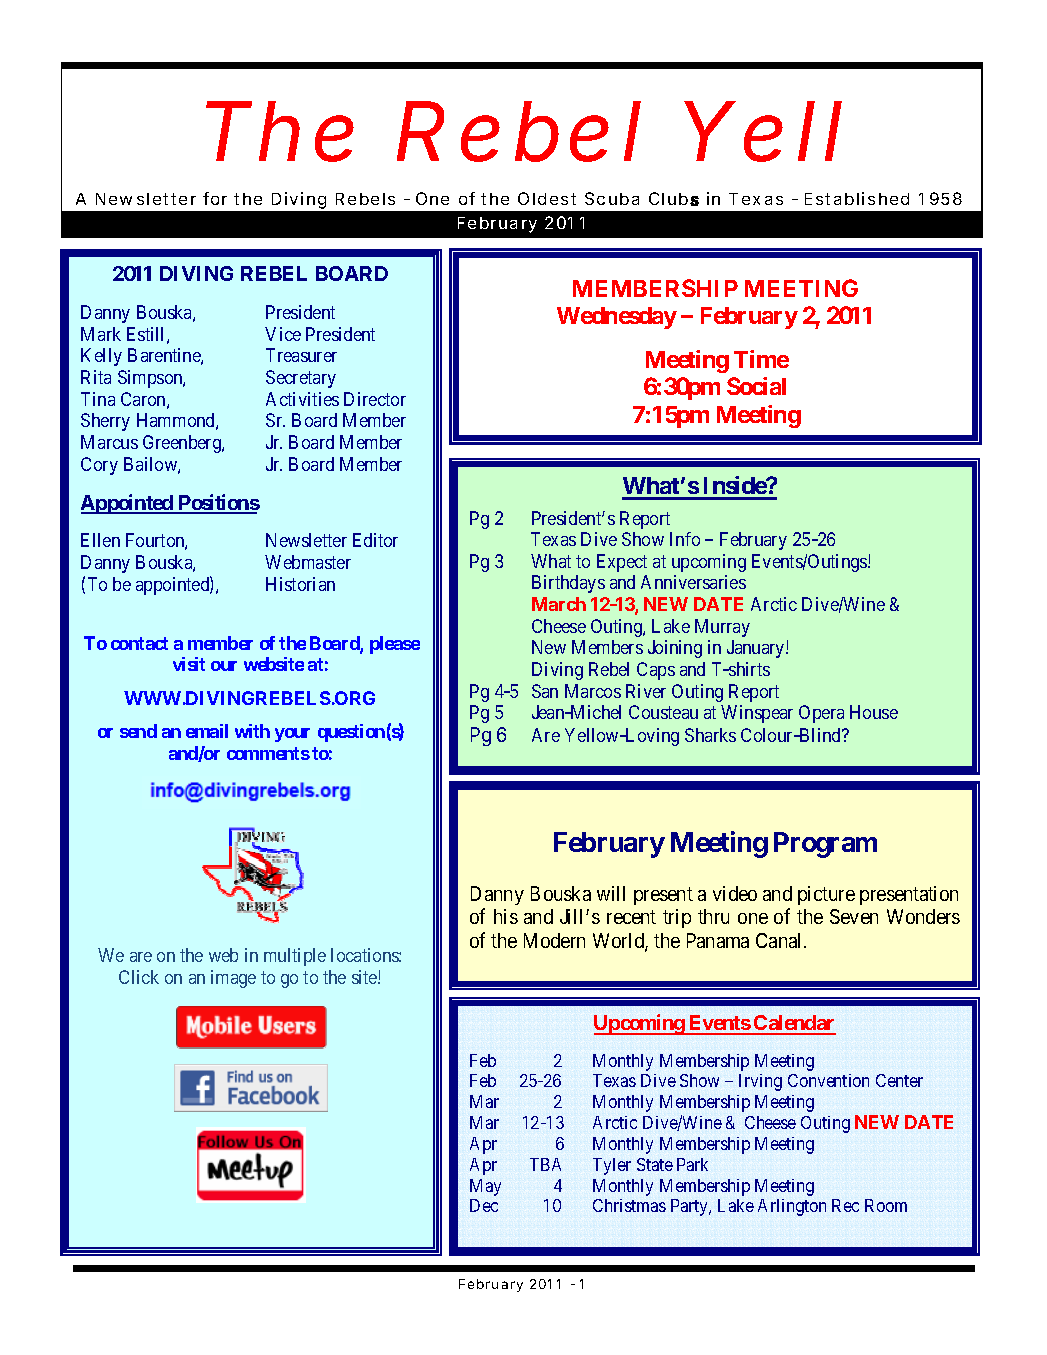 This page has height=1355, width=1047. Describe the element at coordinates (780, 940) in the page. I see `Canal` at that location.
